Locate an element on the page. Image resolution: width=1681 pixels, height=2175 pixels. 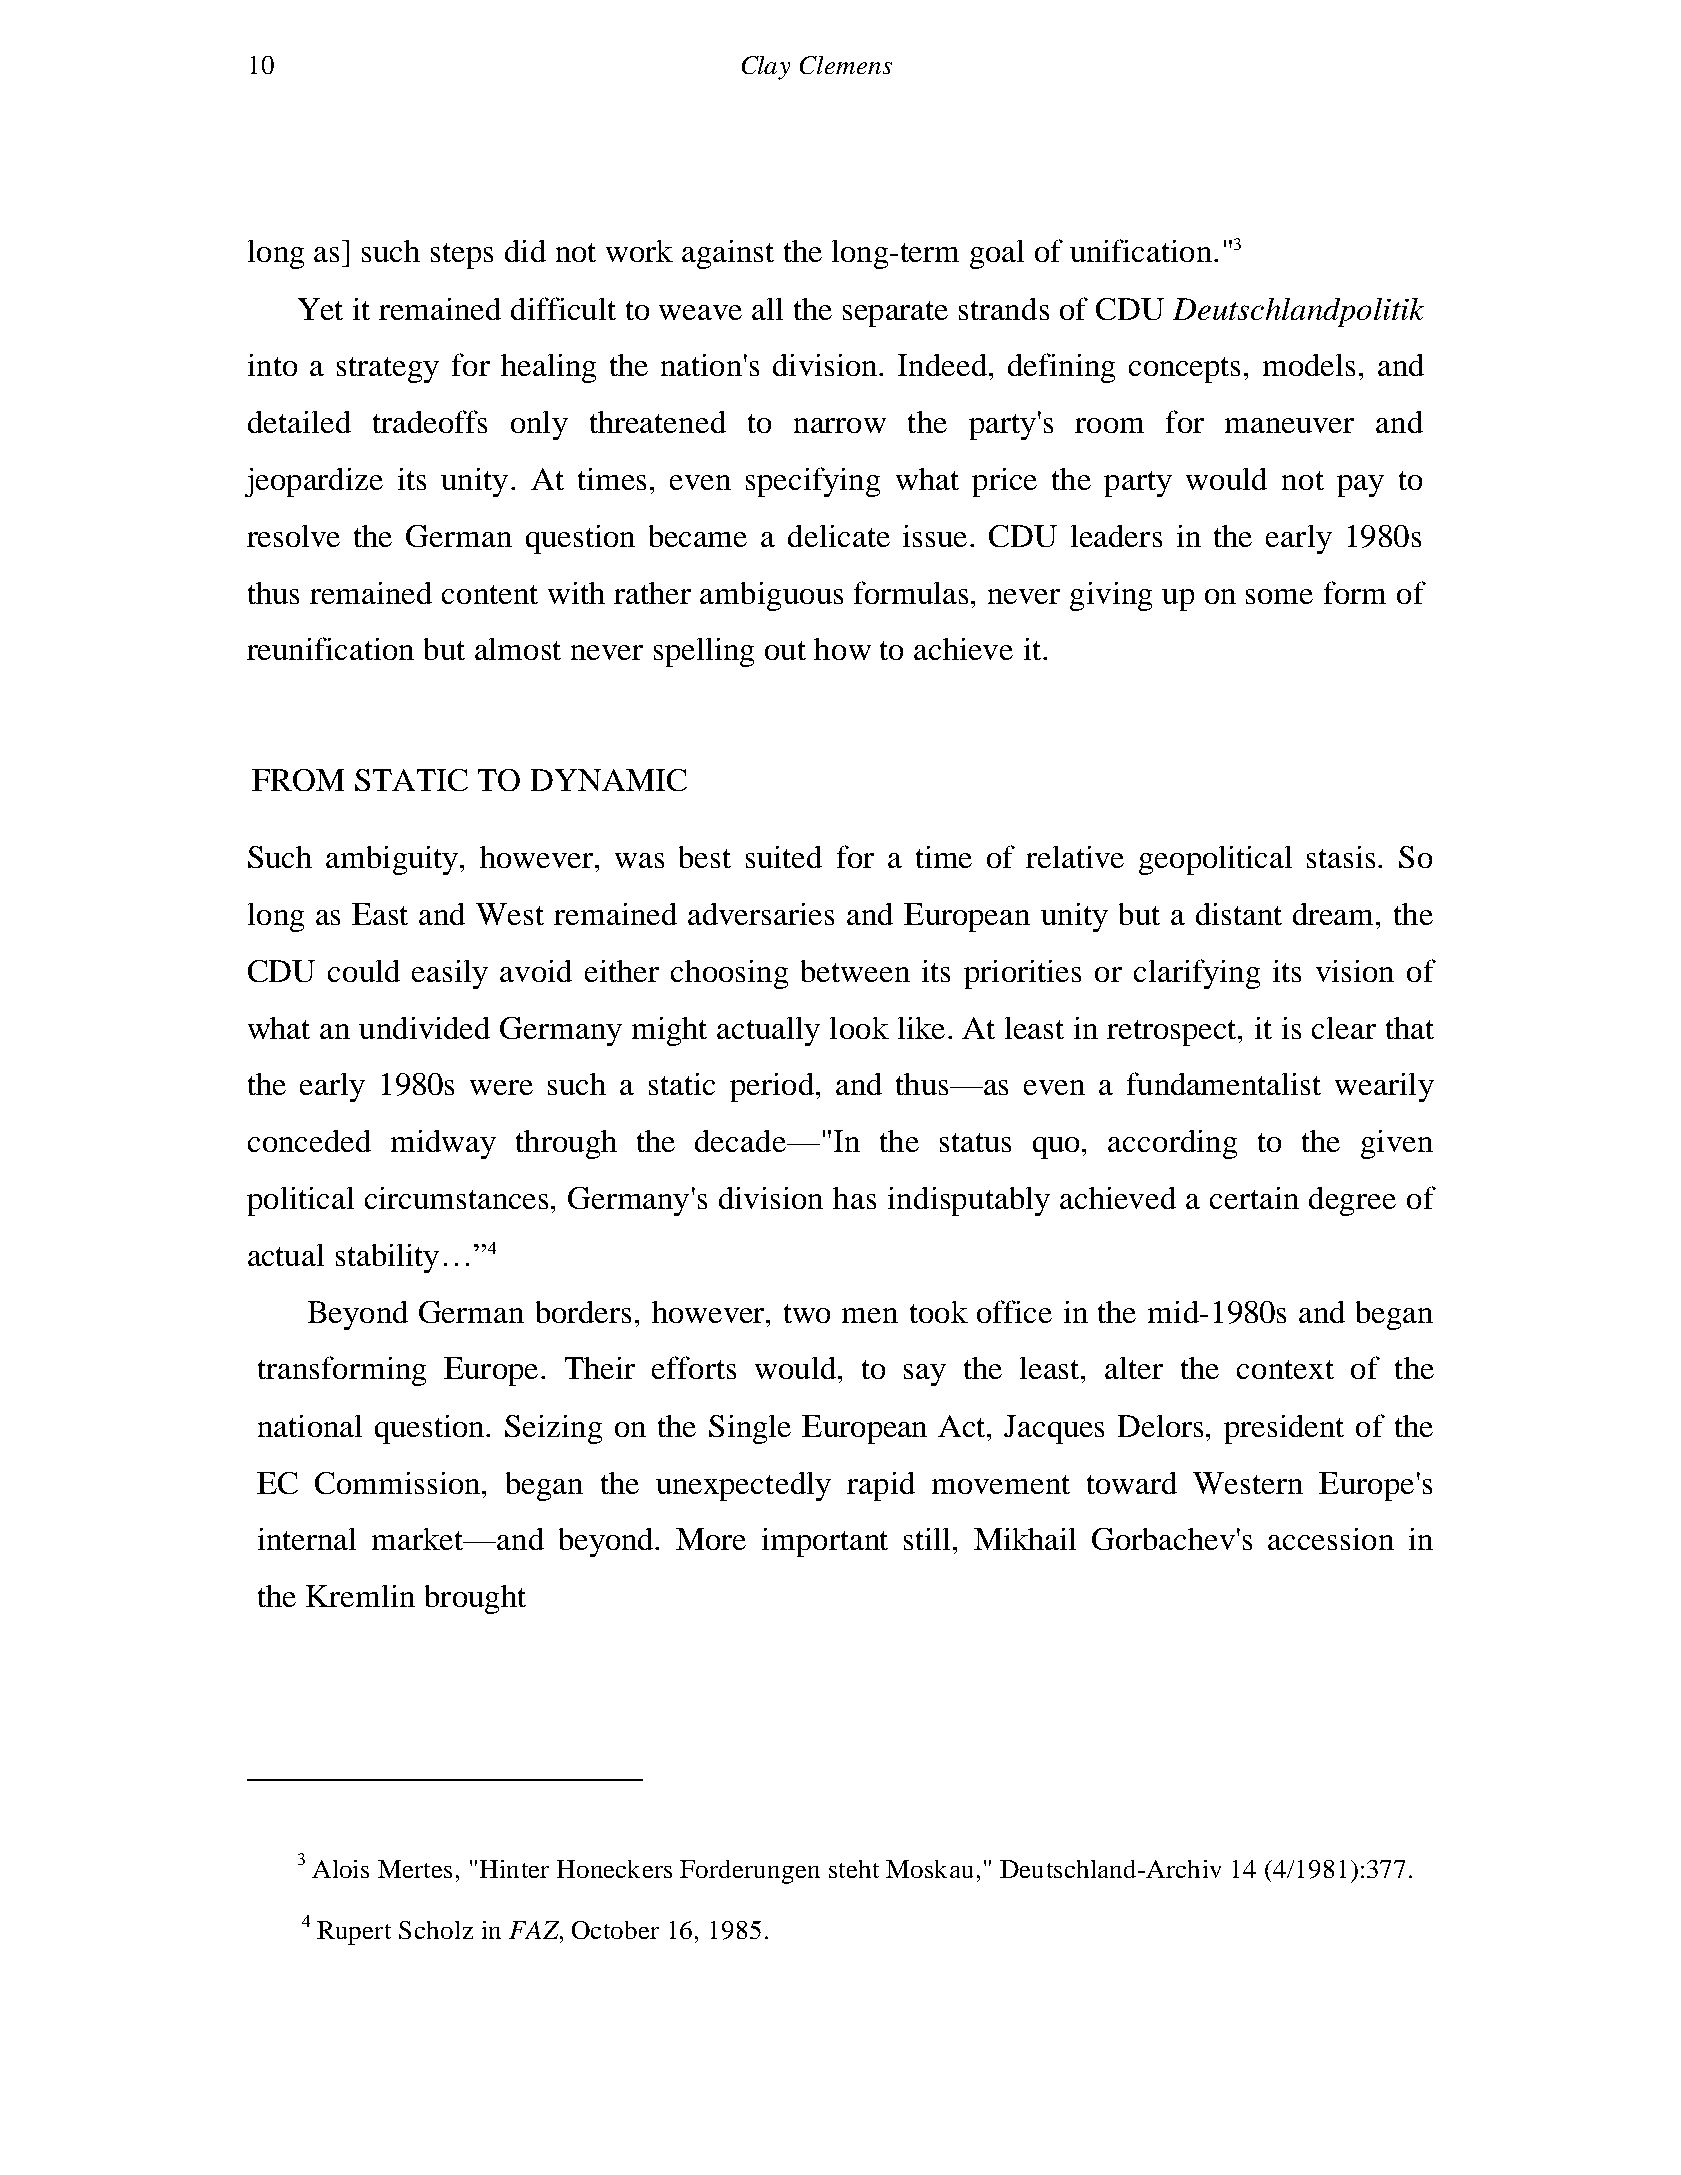
models is located at coordinates (1309, 365).
